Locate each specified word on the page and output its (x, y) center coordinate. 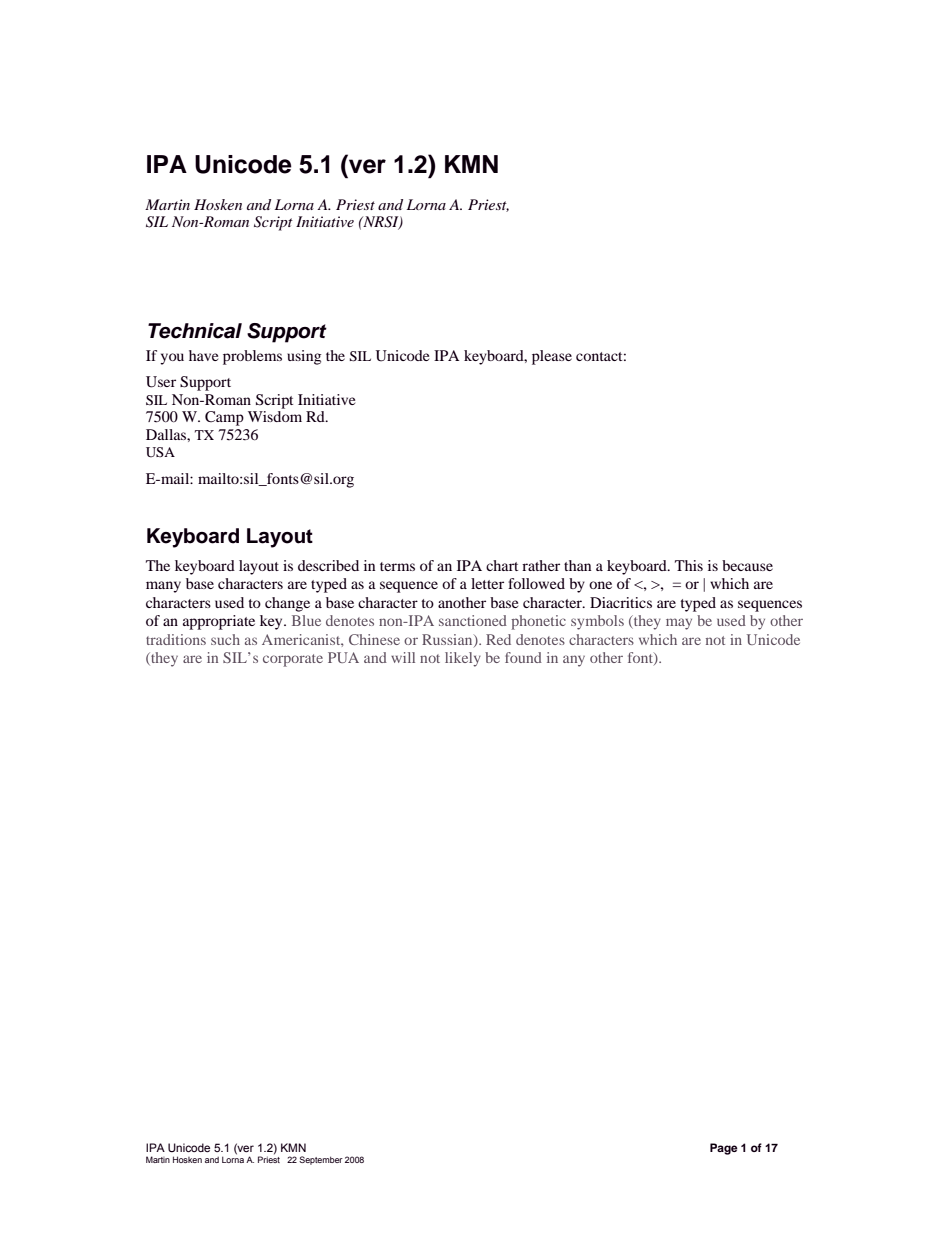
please (552, 357)
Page (724, 1149)
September (321, 1160)
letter (487, 583)
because (747, 565)
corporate (293, 660)
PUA (343, 657)
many (163, 587)
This (689, 565)
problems (252, 357)
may (679, 624)
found (523, 657)
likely (463, 659)
